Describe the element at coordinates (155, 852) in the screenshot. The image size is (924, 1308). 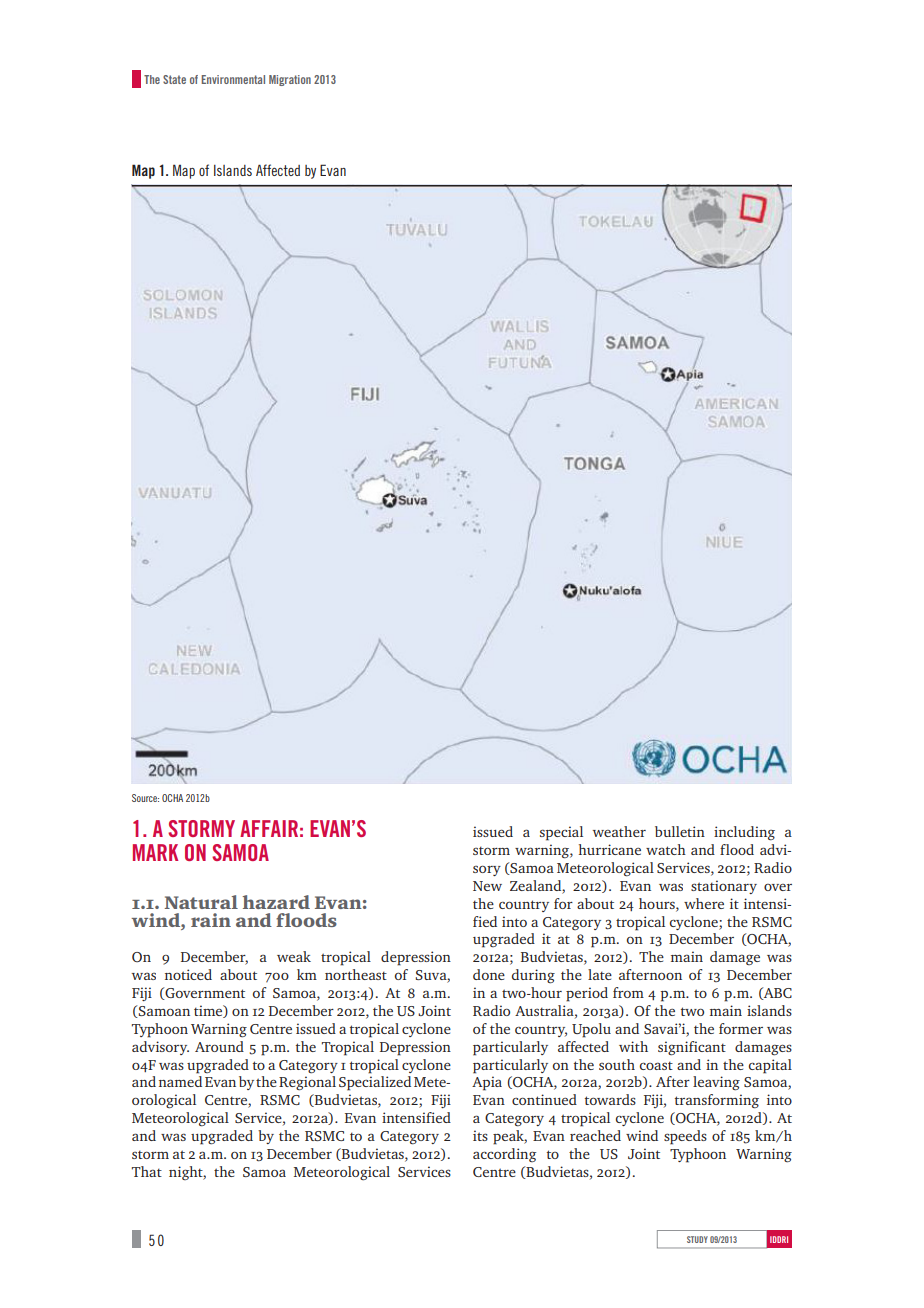
I see `MARK` at that location.
